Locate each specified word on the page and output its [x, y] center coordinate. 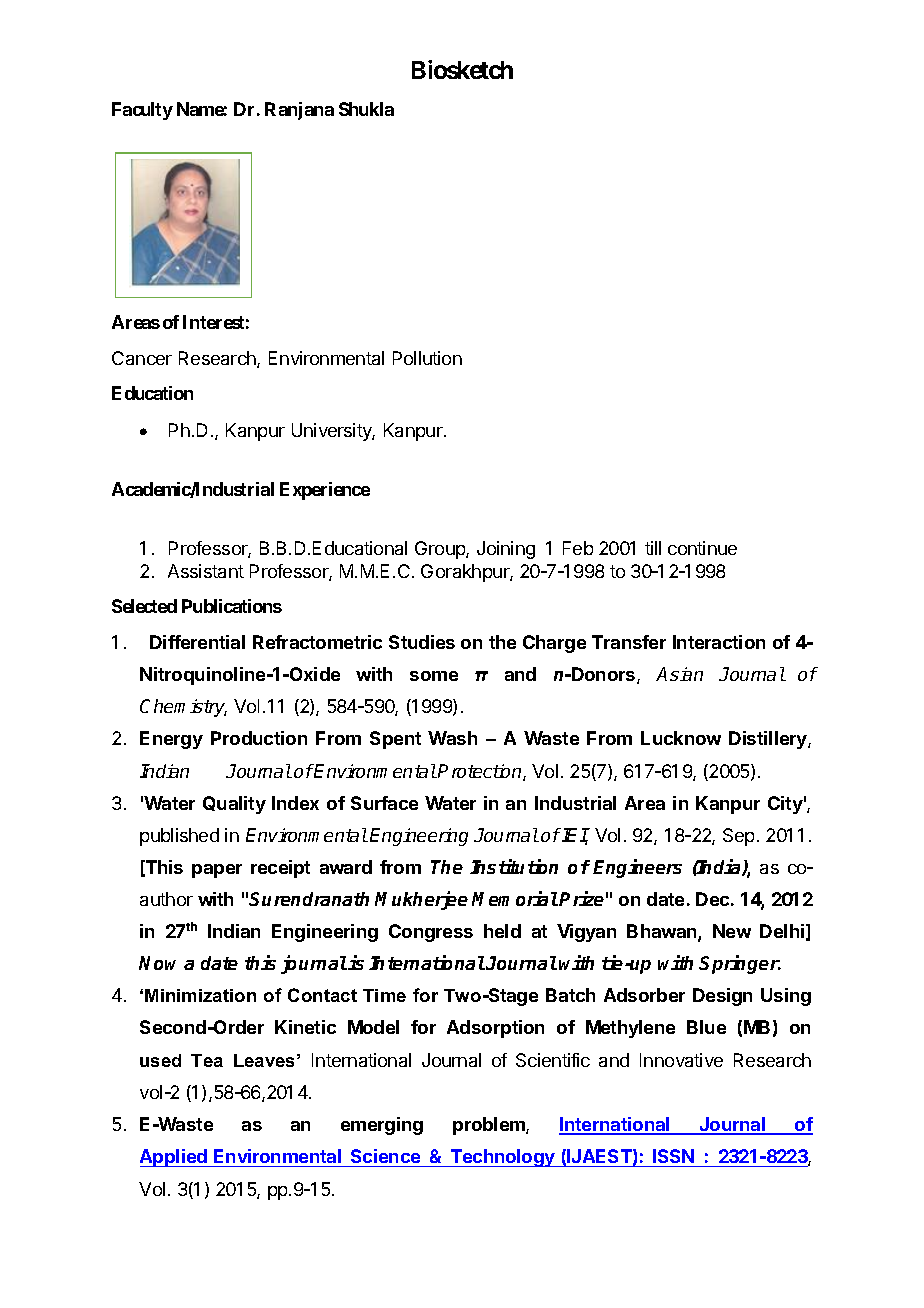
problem [490, 1126]
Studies [422, 642]
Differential [197, 642]
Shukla [366, 109]
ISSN [673, 1156]
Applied [174, 1158]
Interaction [719, 642]
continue [702, 548]
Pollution [427, 358]
